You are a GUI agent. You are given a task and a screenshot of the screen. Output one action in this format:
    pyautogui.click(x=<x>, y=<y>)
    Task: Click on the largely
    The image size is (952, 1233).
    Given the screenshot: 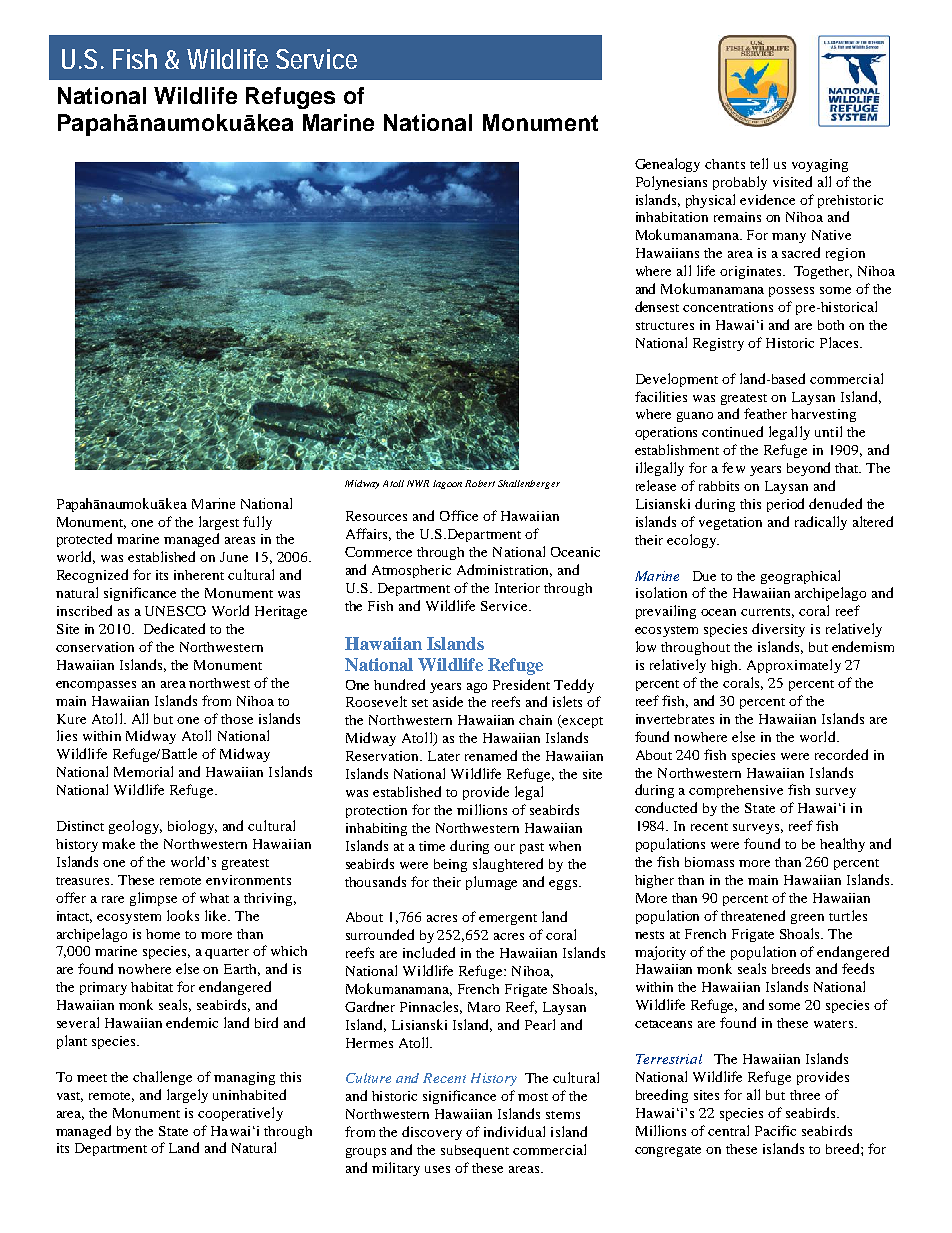 What is the action you would take?
    pyautogui.click(x=187, y=1096)
